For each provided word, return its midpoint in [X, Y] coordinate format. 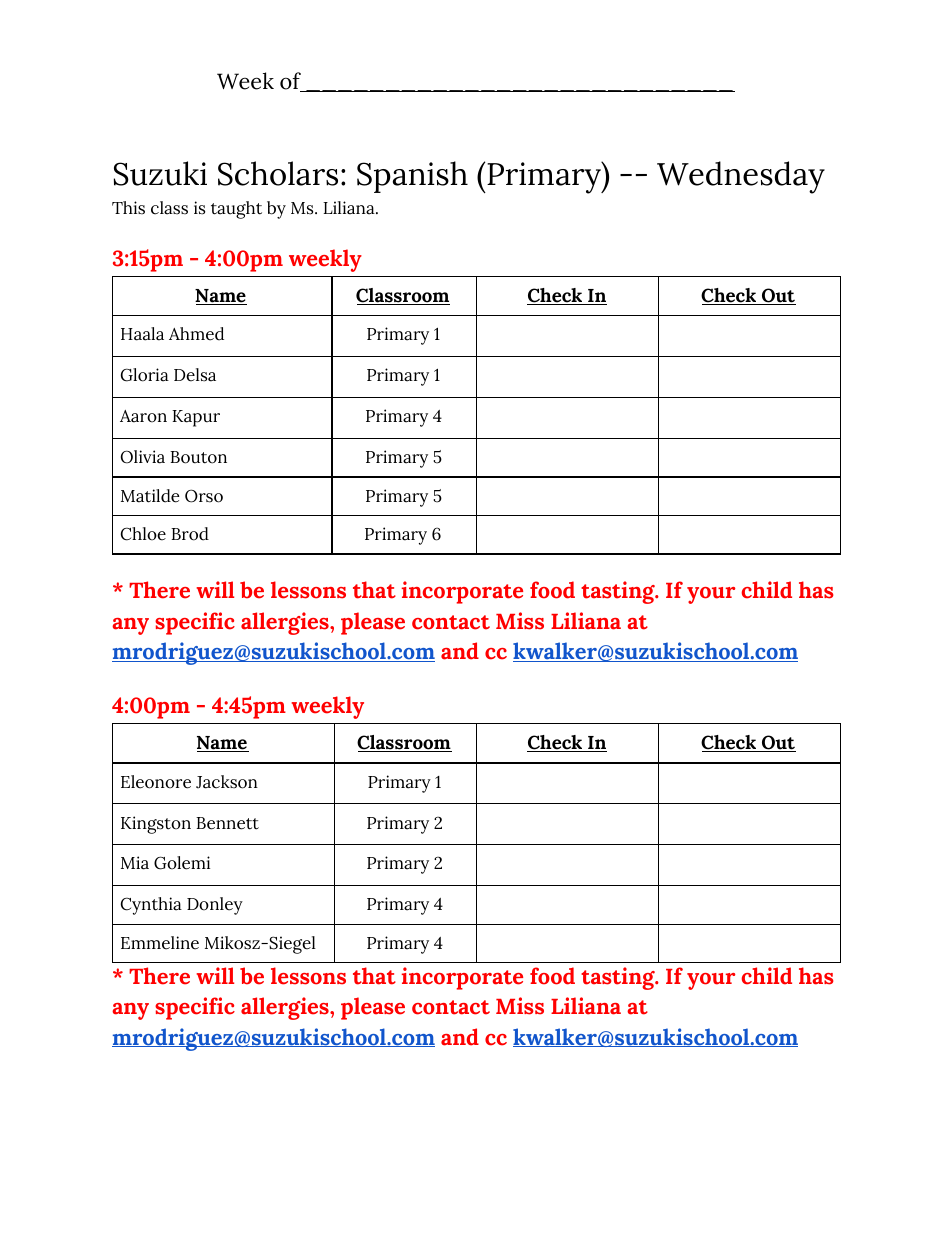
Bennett [227, 823]
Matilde [150, 496]
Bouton [198, 457]
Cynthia [151, 906]
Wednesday [741, 177]
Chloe [143, 534]
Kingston [156, 825]
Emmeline [160, 943]
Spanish [412, 177]
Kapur [196, 418]
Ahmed [196, 334]
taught [236, 210]
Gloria [145, 375]
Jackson [227, 782]
